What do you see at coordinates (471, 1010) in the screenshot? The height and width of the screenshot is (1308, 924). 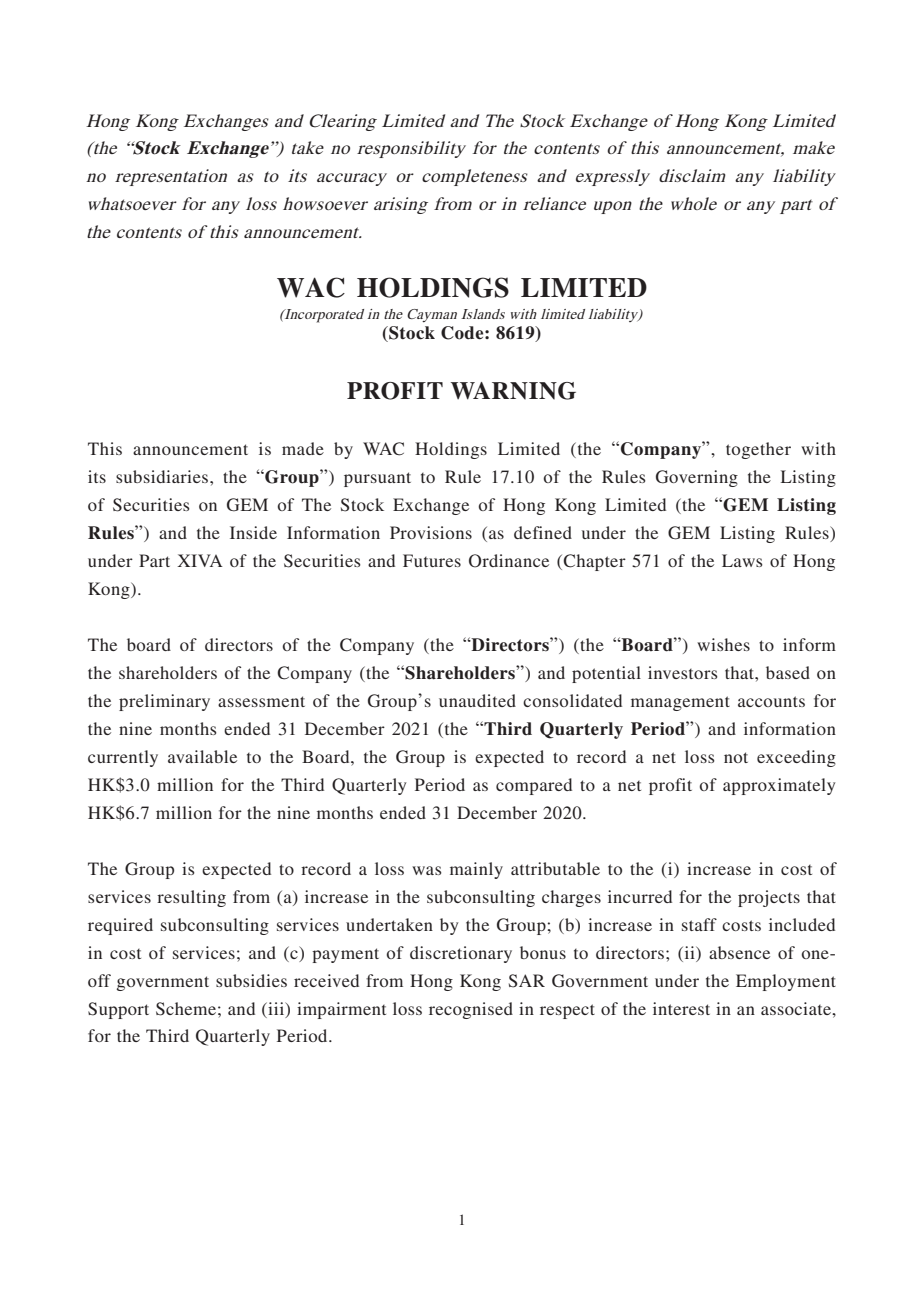 I see `recognised` at bounding box center [471, 1010].
